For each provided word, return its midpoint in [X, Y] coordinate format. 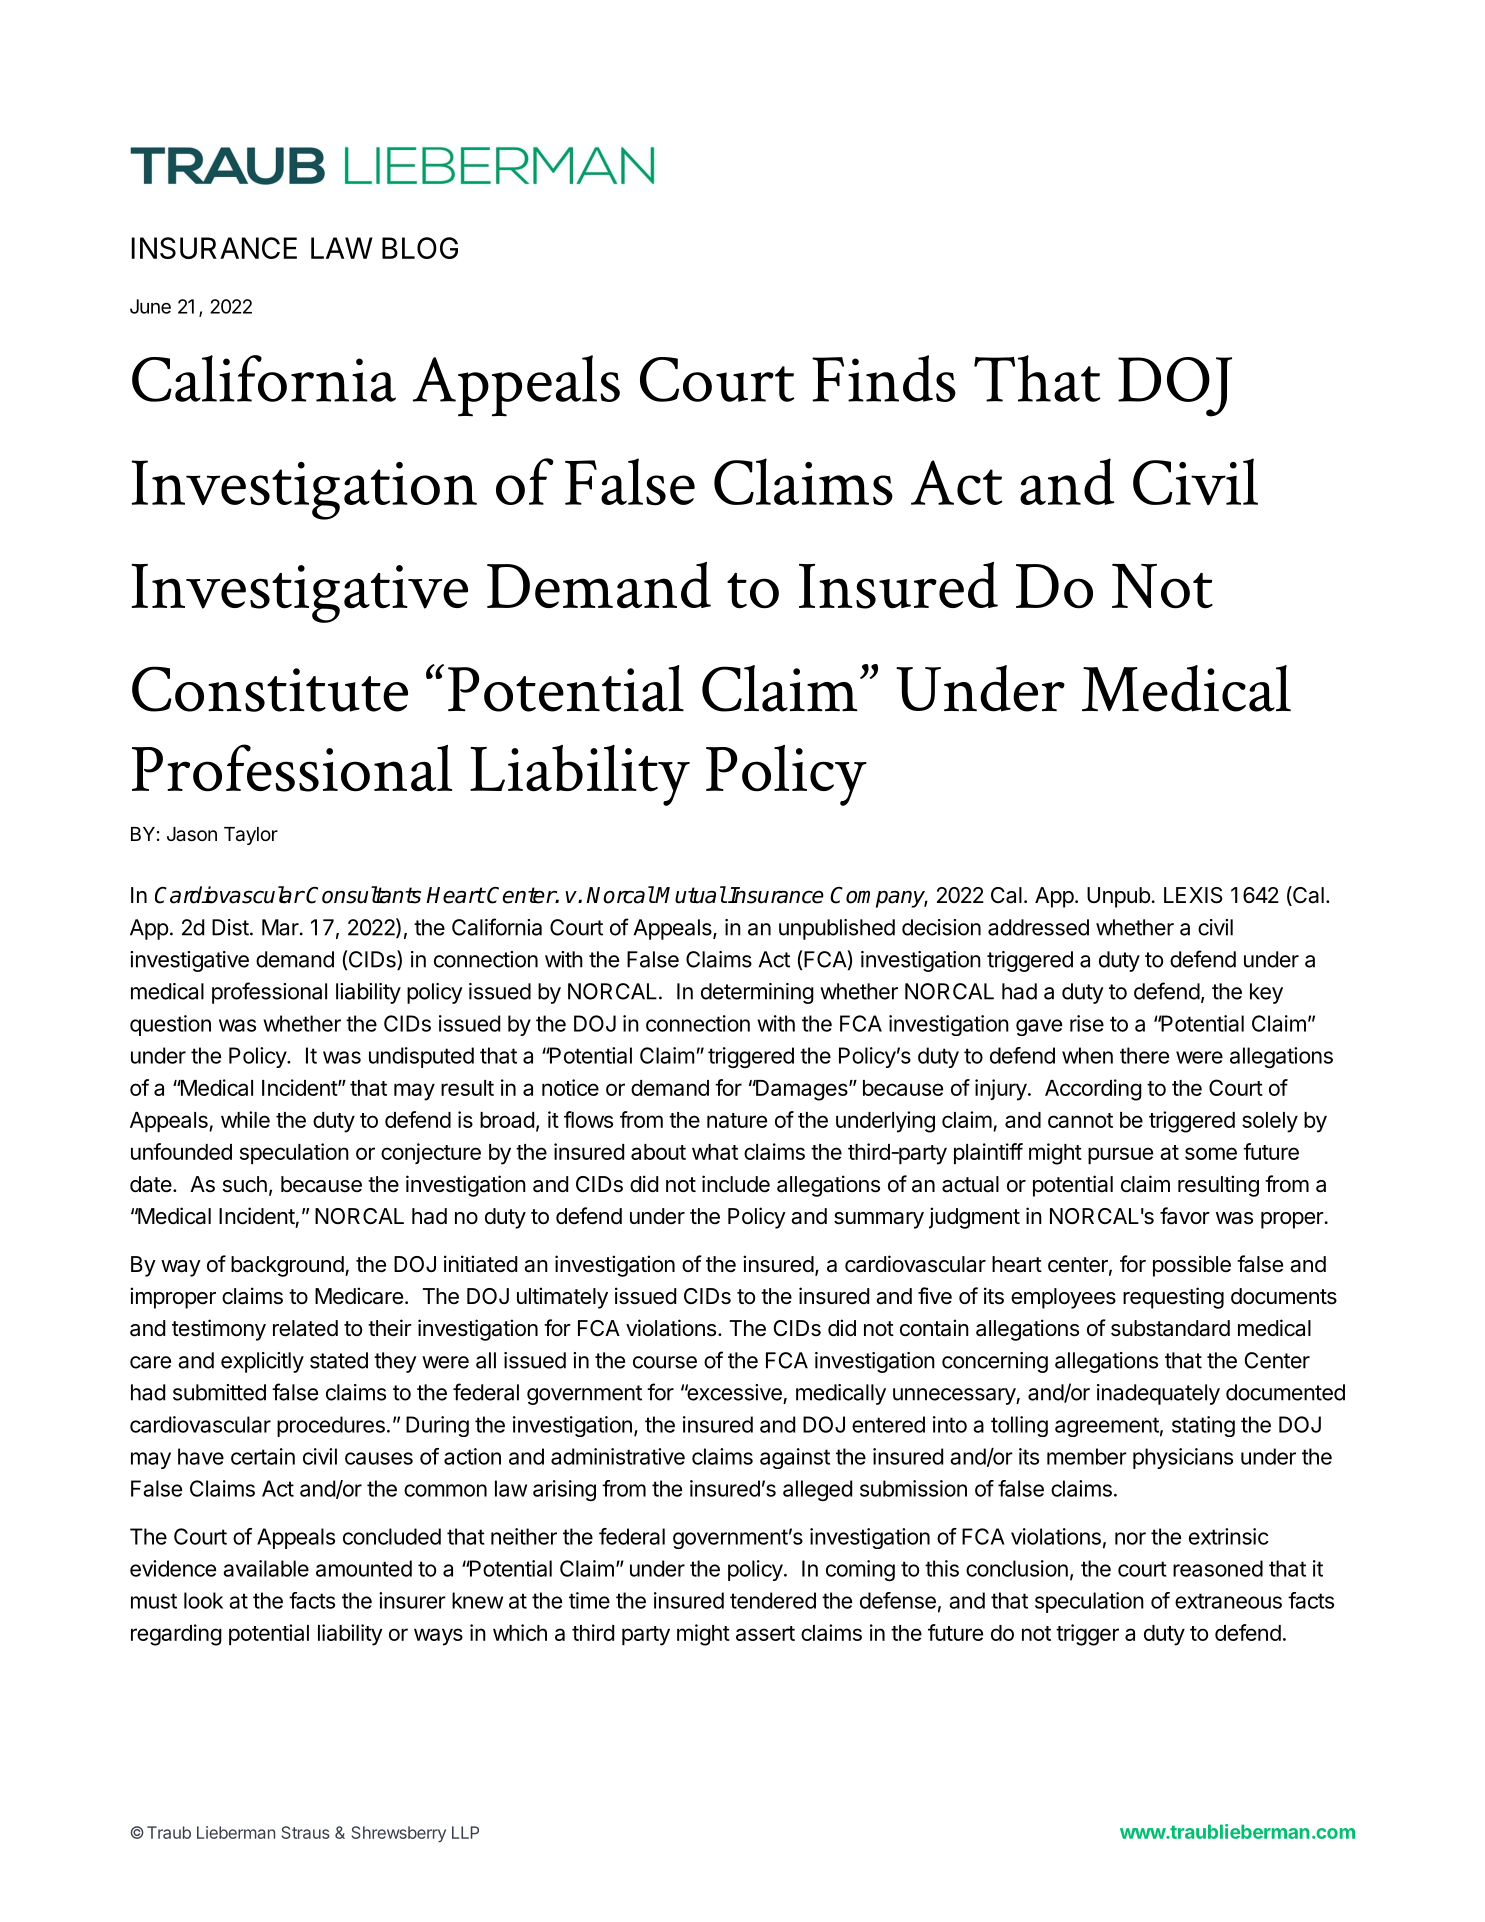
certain [263, 1456]
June [150, 306]
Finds [884, 378]
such [245, 1184]
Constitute [270, 689]
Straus [305, 1832]
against [795, 1458]
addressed [1038, 927]
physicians [1183, 1458]
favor [1185, 1216]
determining [757, 993]
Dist [230, 927]
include [736, 1184]
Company [879, 897]
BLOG [420, 248]
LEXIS [1193, 895]
